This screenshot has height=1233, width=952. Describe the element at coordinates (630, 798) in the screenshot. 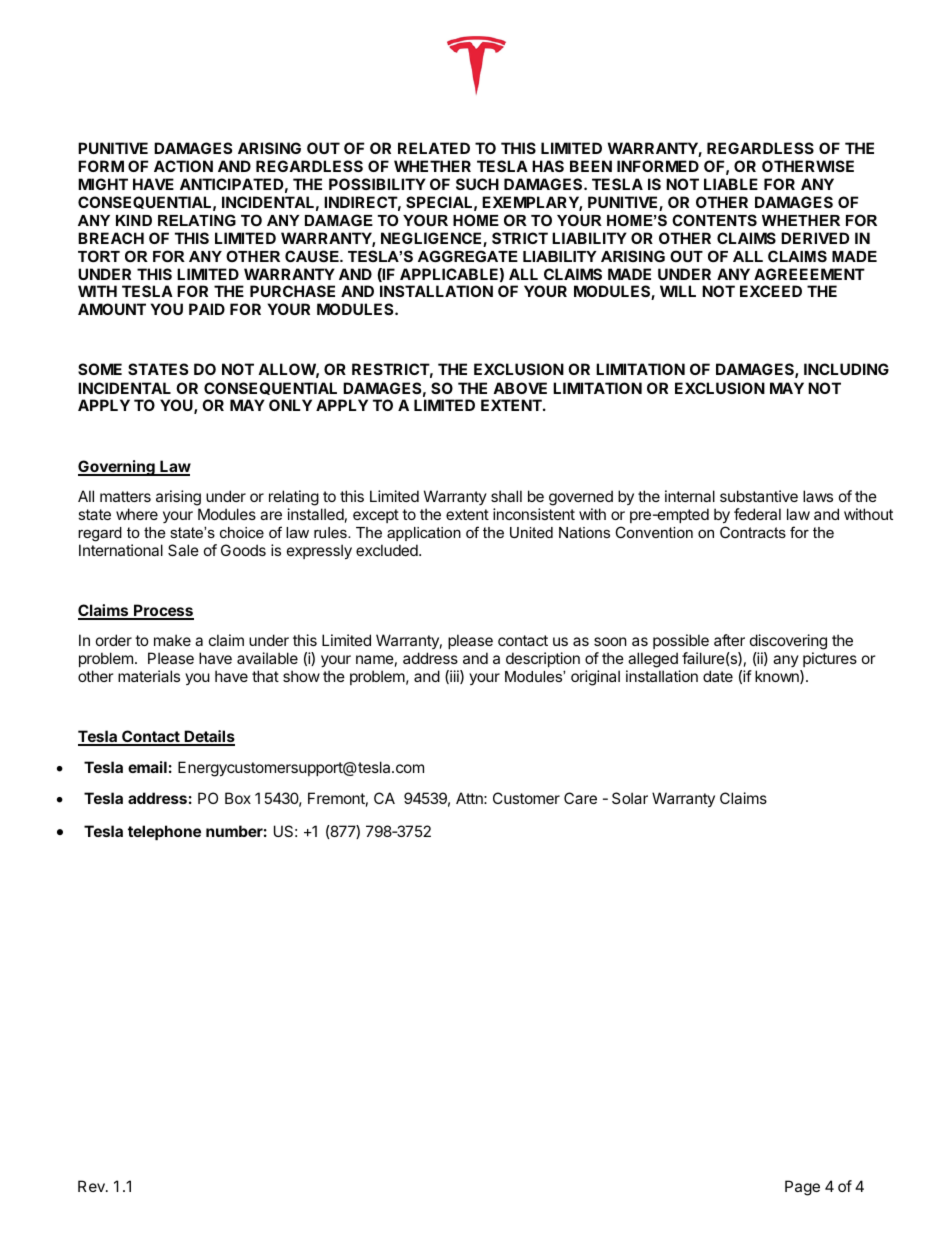

I see `Solar` at that location.
